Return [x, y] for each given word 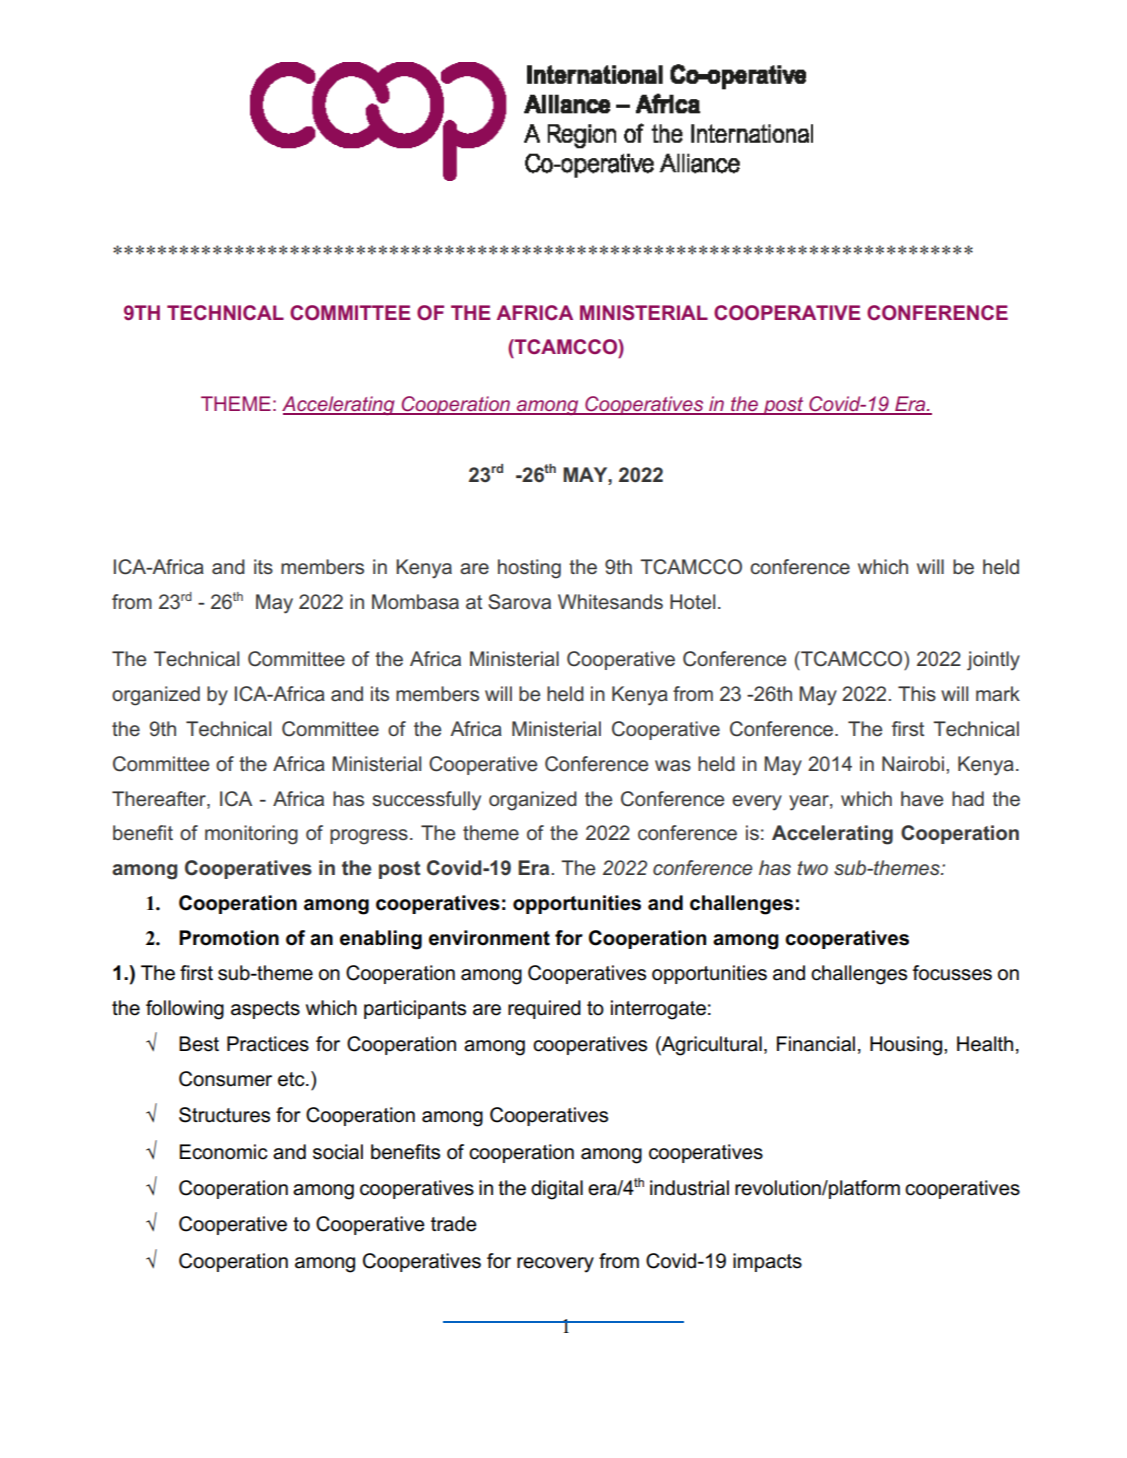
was [673, 765]
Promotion [229, 938]
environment [489, 938]
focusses [952, 973]
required [544, 1009]
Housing [906, 1046]
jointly [993, 661]
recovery [555, 1265]
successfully [426, 801]
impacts [767, 1262]
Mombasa [415, 602]
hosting [529, 569]
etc [292, 1079]
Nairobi [913, 763]
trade [454, 1224]
